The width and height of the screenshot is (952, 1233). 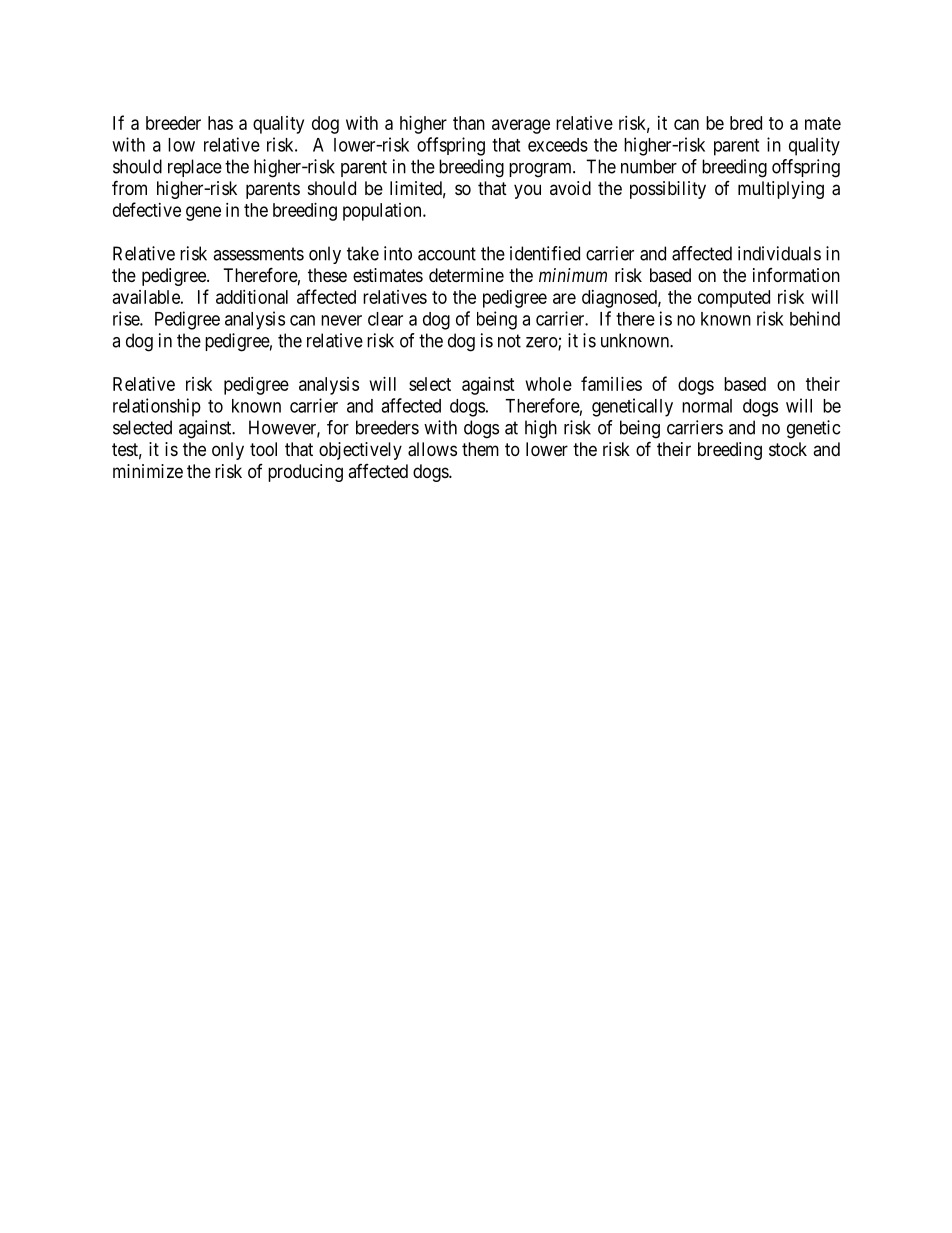 I want to click on computed, so click(x=734, y=299).
